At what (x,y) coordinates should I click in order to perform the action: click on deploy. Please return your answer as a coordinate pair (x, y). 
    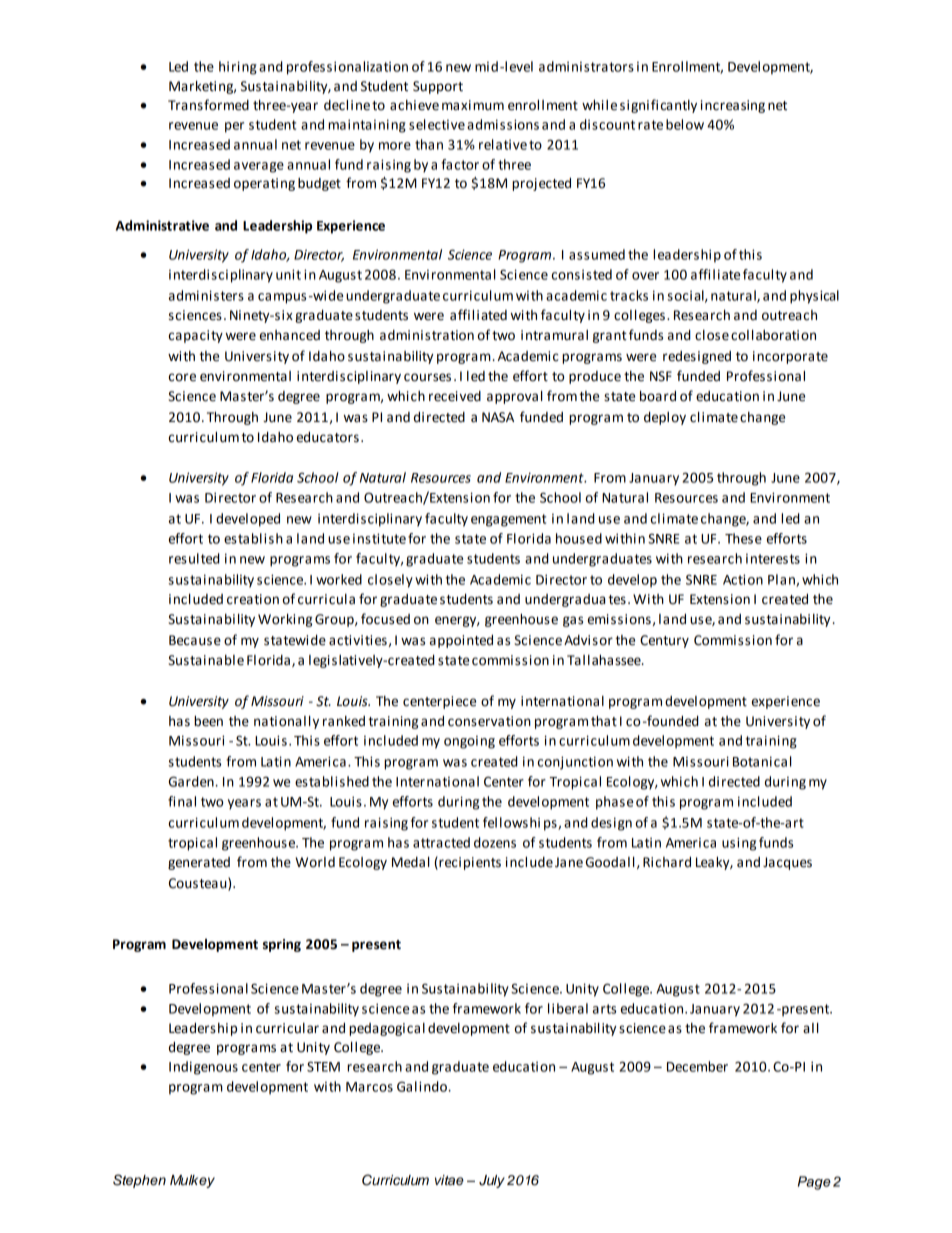
    Looking at the image, I should click on (665, 418).
